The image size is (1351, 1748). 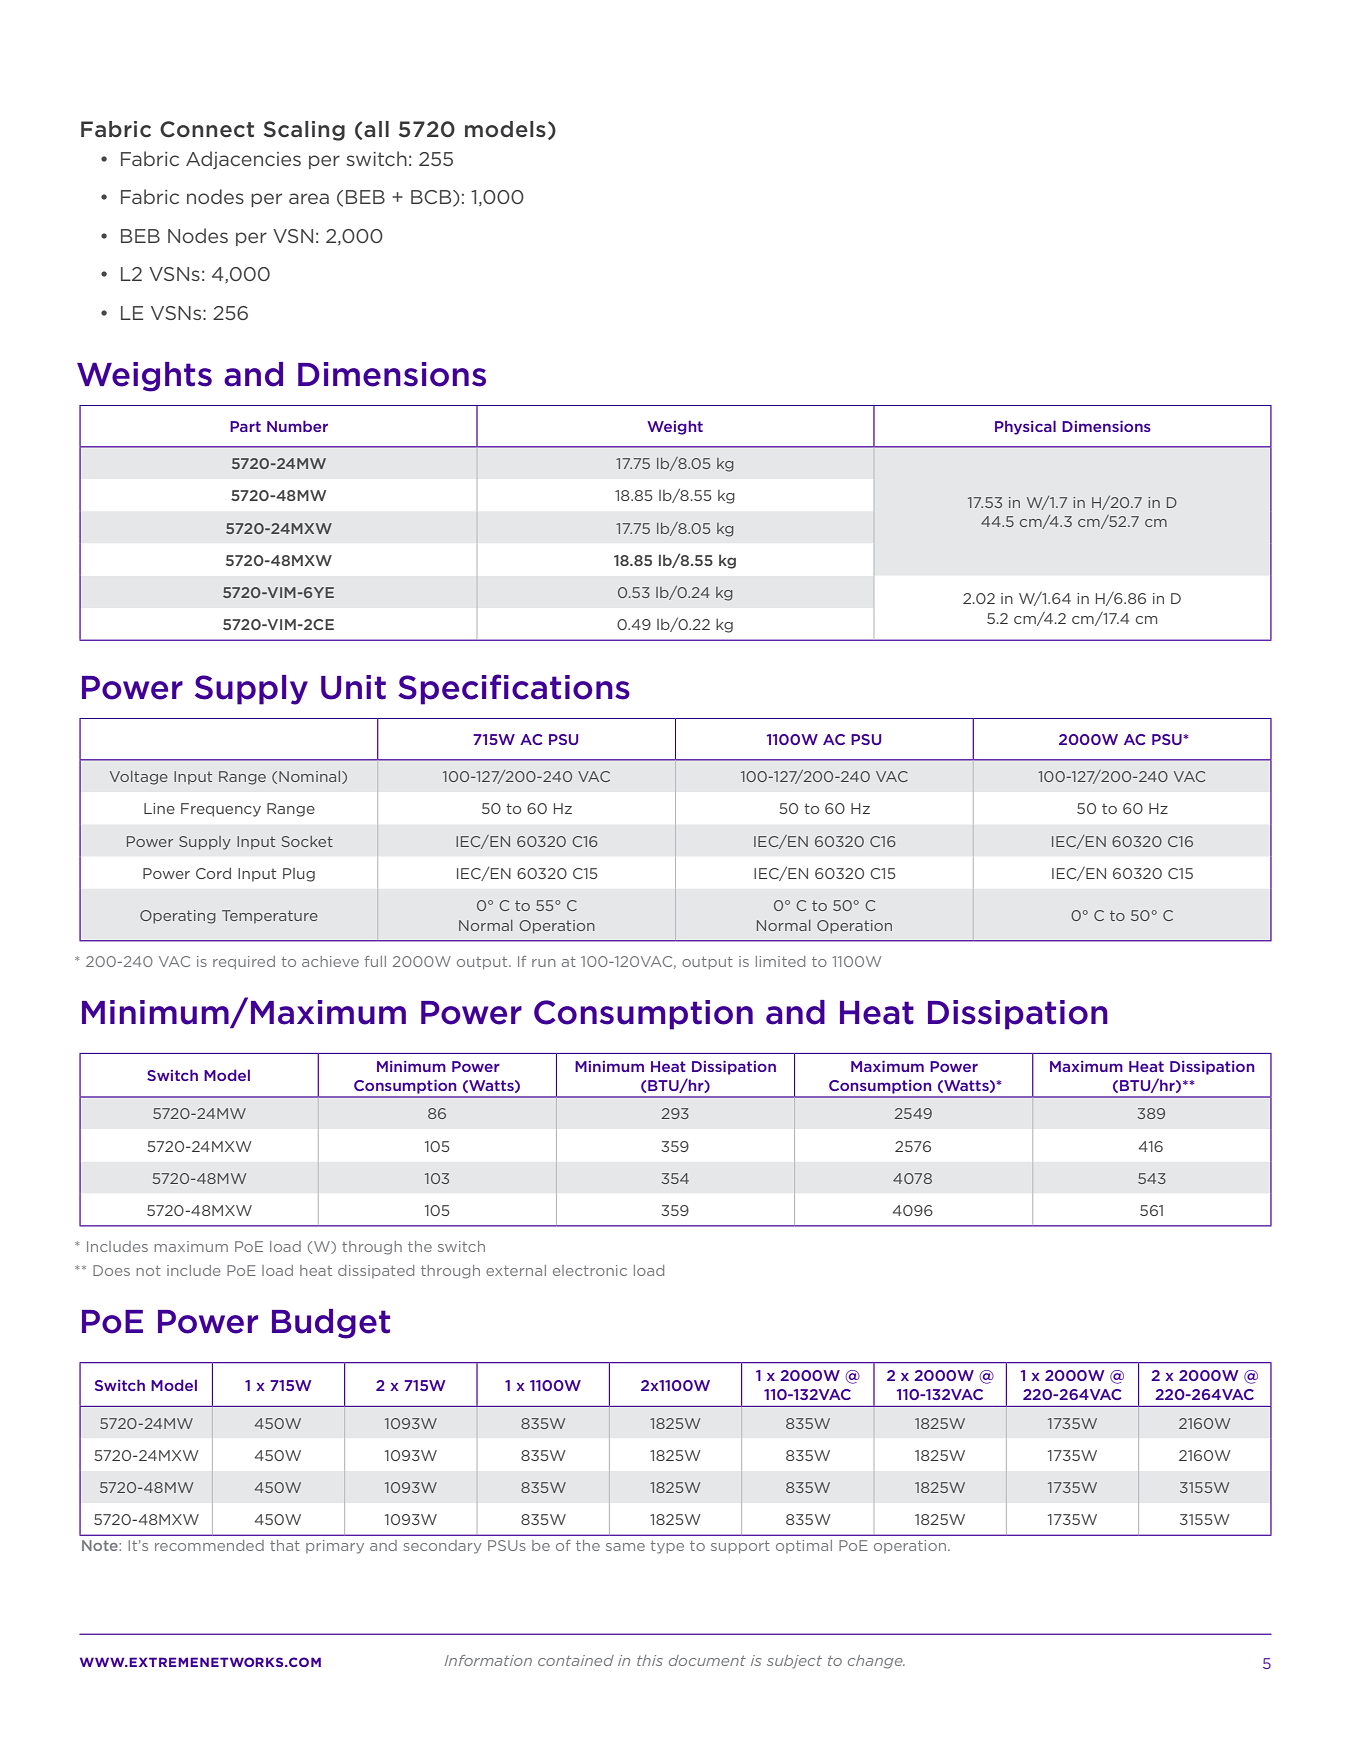 What do you see at coordinates (780, 961) in the screenshot?
I see `limited` at bounding box center [780, 961].
